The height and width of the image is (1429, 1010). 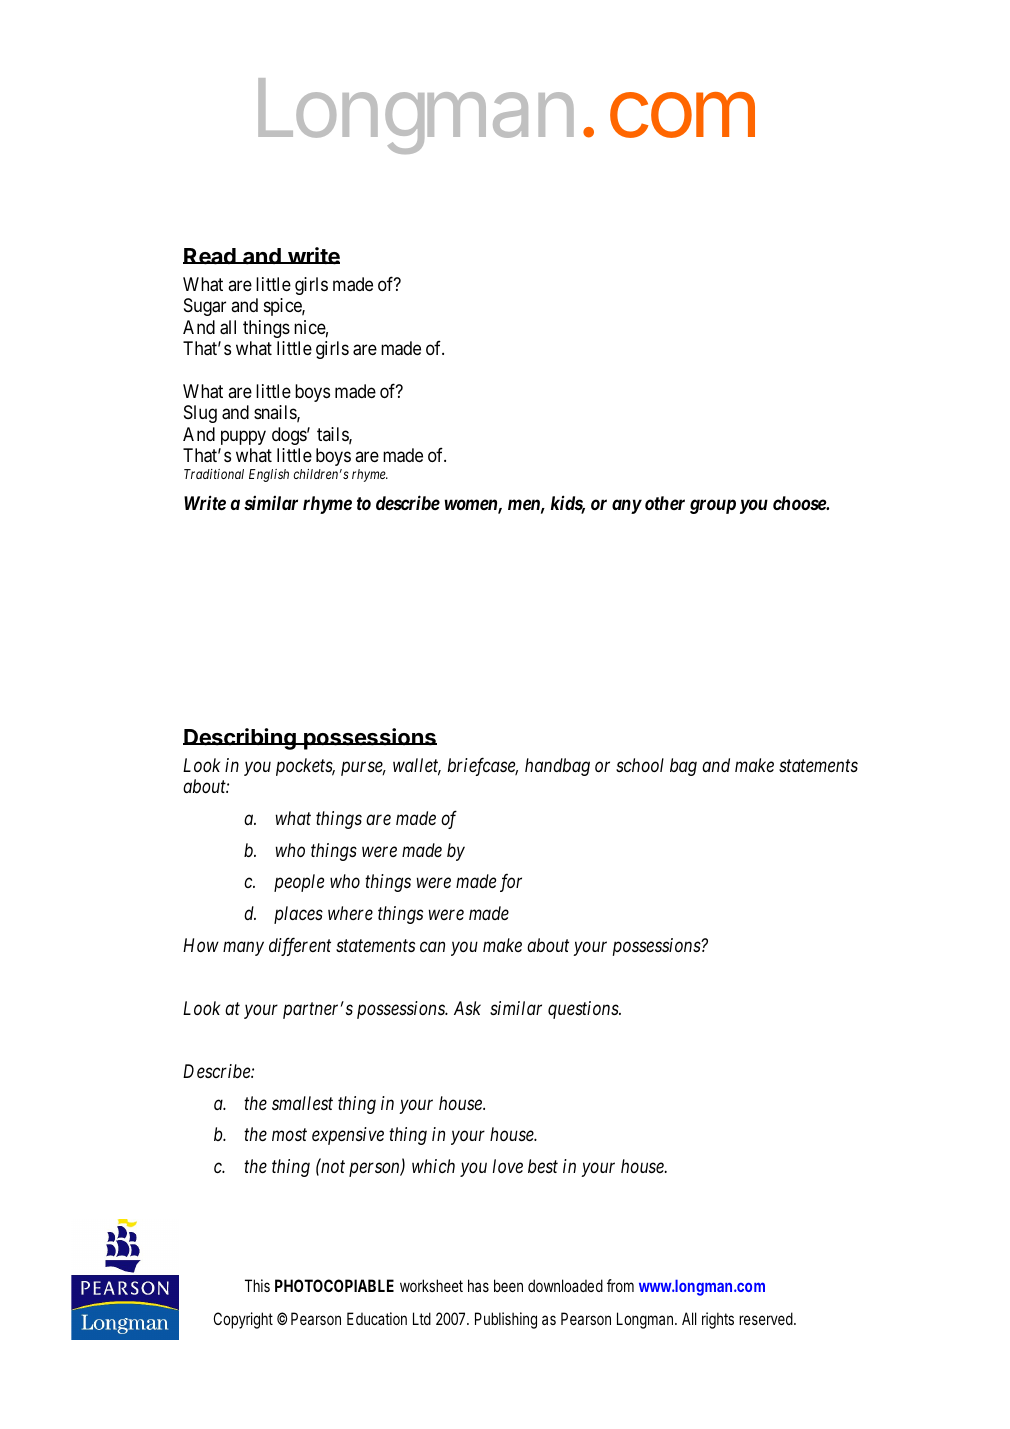 I want to click on group, so click(x=713, y=506).
